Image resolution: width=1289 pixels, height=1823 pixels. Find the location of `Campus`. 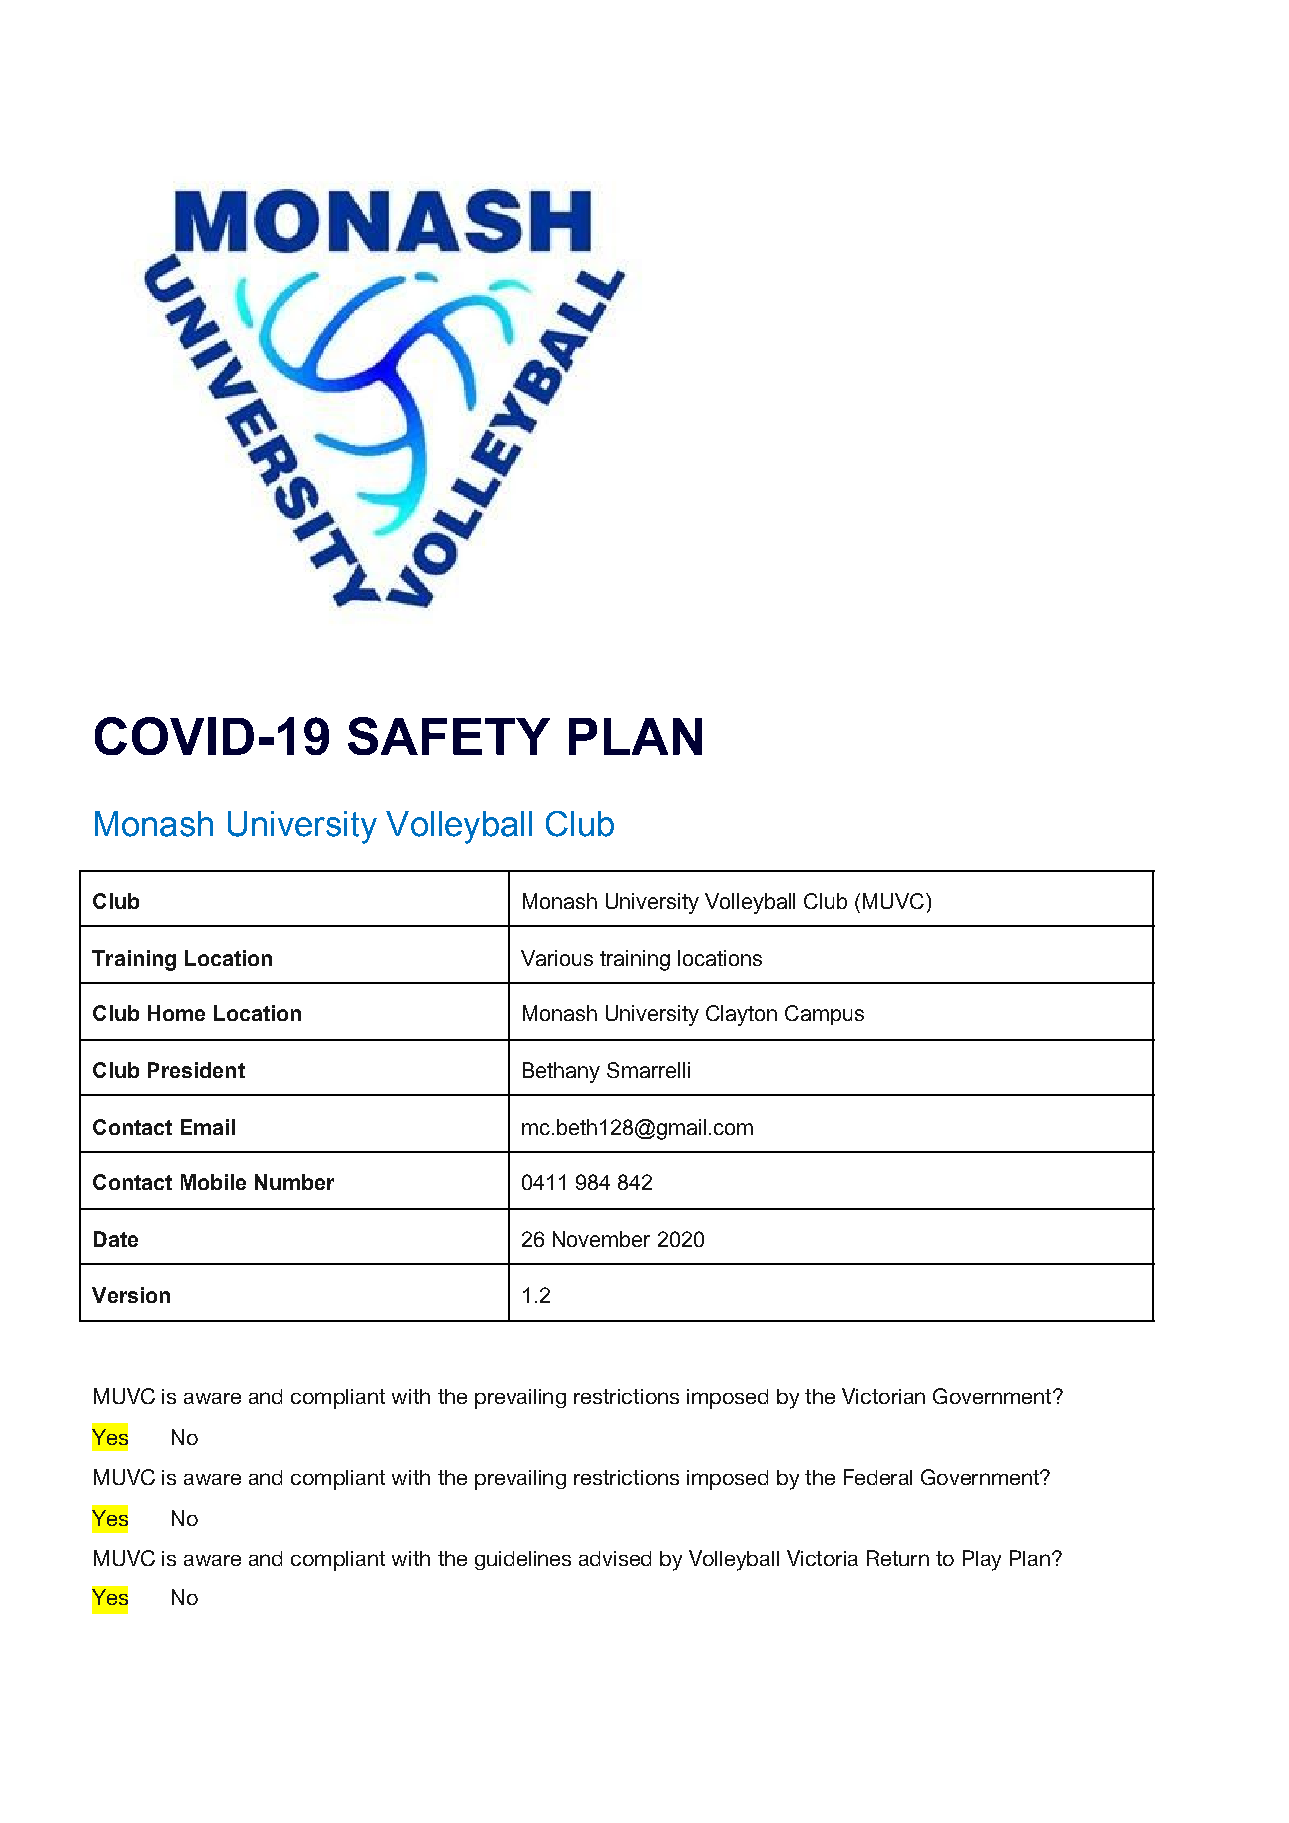

Campus is located at coordinates (824, 1015).
